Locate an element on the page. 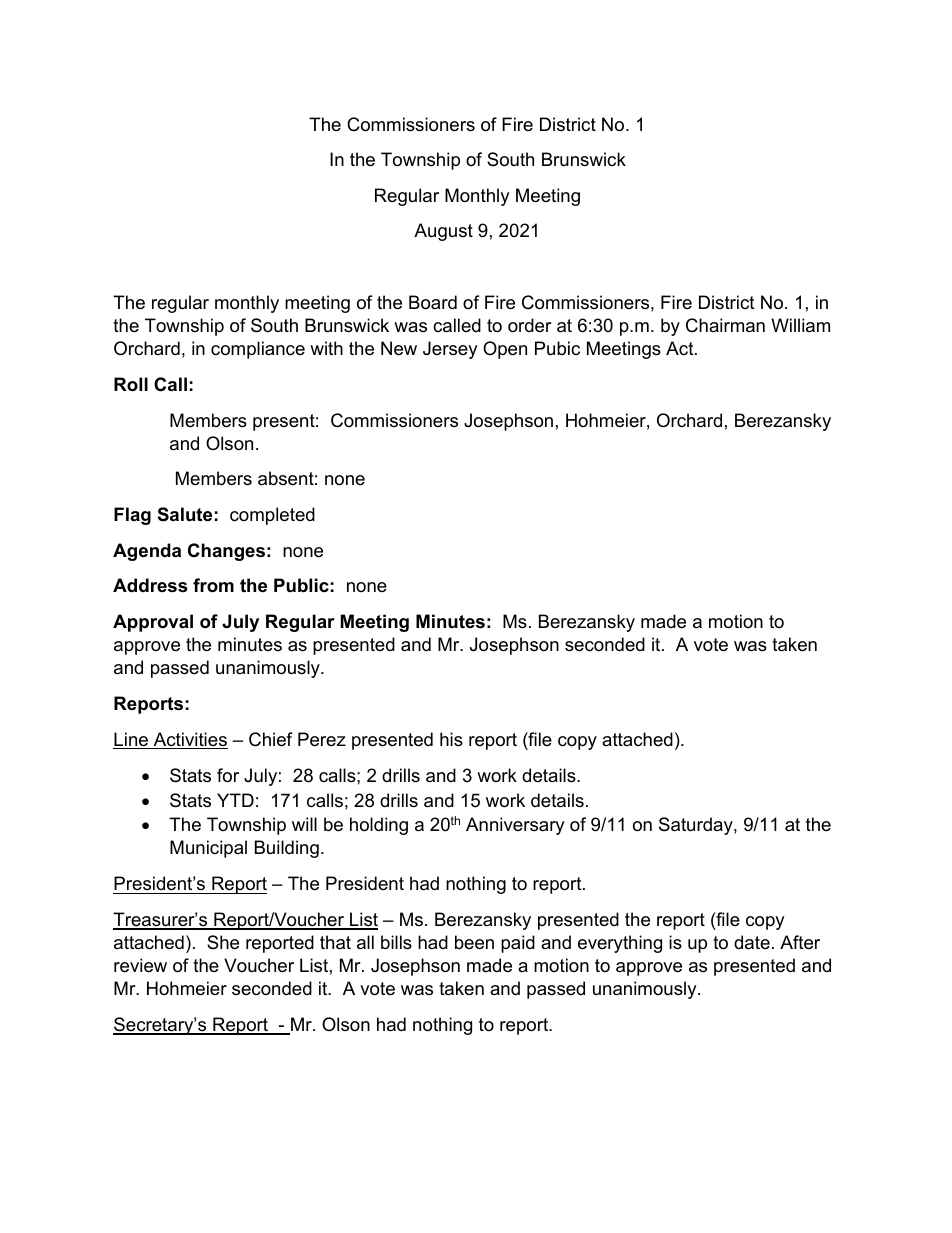 The width and height of the page is (952, 1233). Jersey is located at coordinates (450, 350).
